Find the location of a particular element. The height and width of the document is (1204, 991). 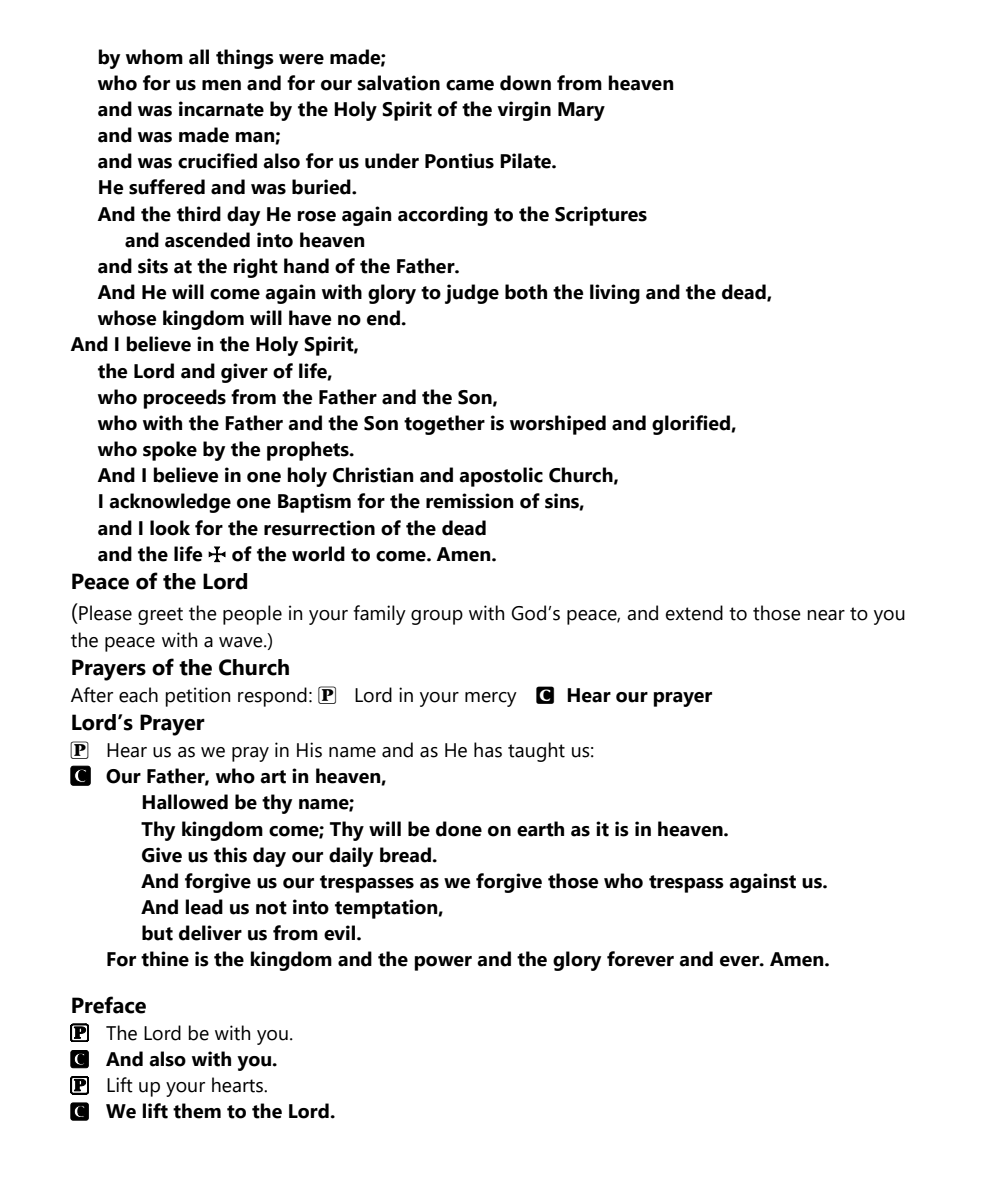

came is located at coordinates (470, 85).
